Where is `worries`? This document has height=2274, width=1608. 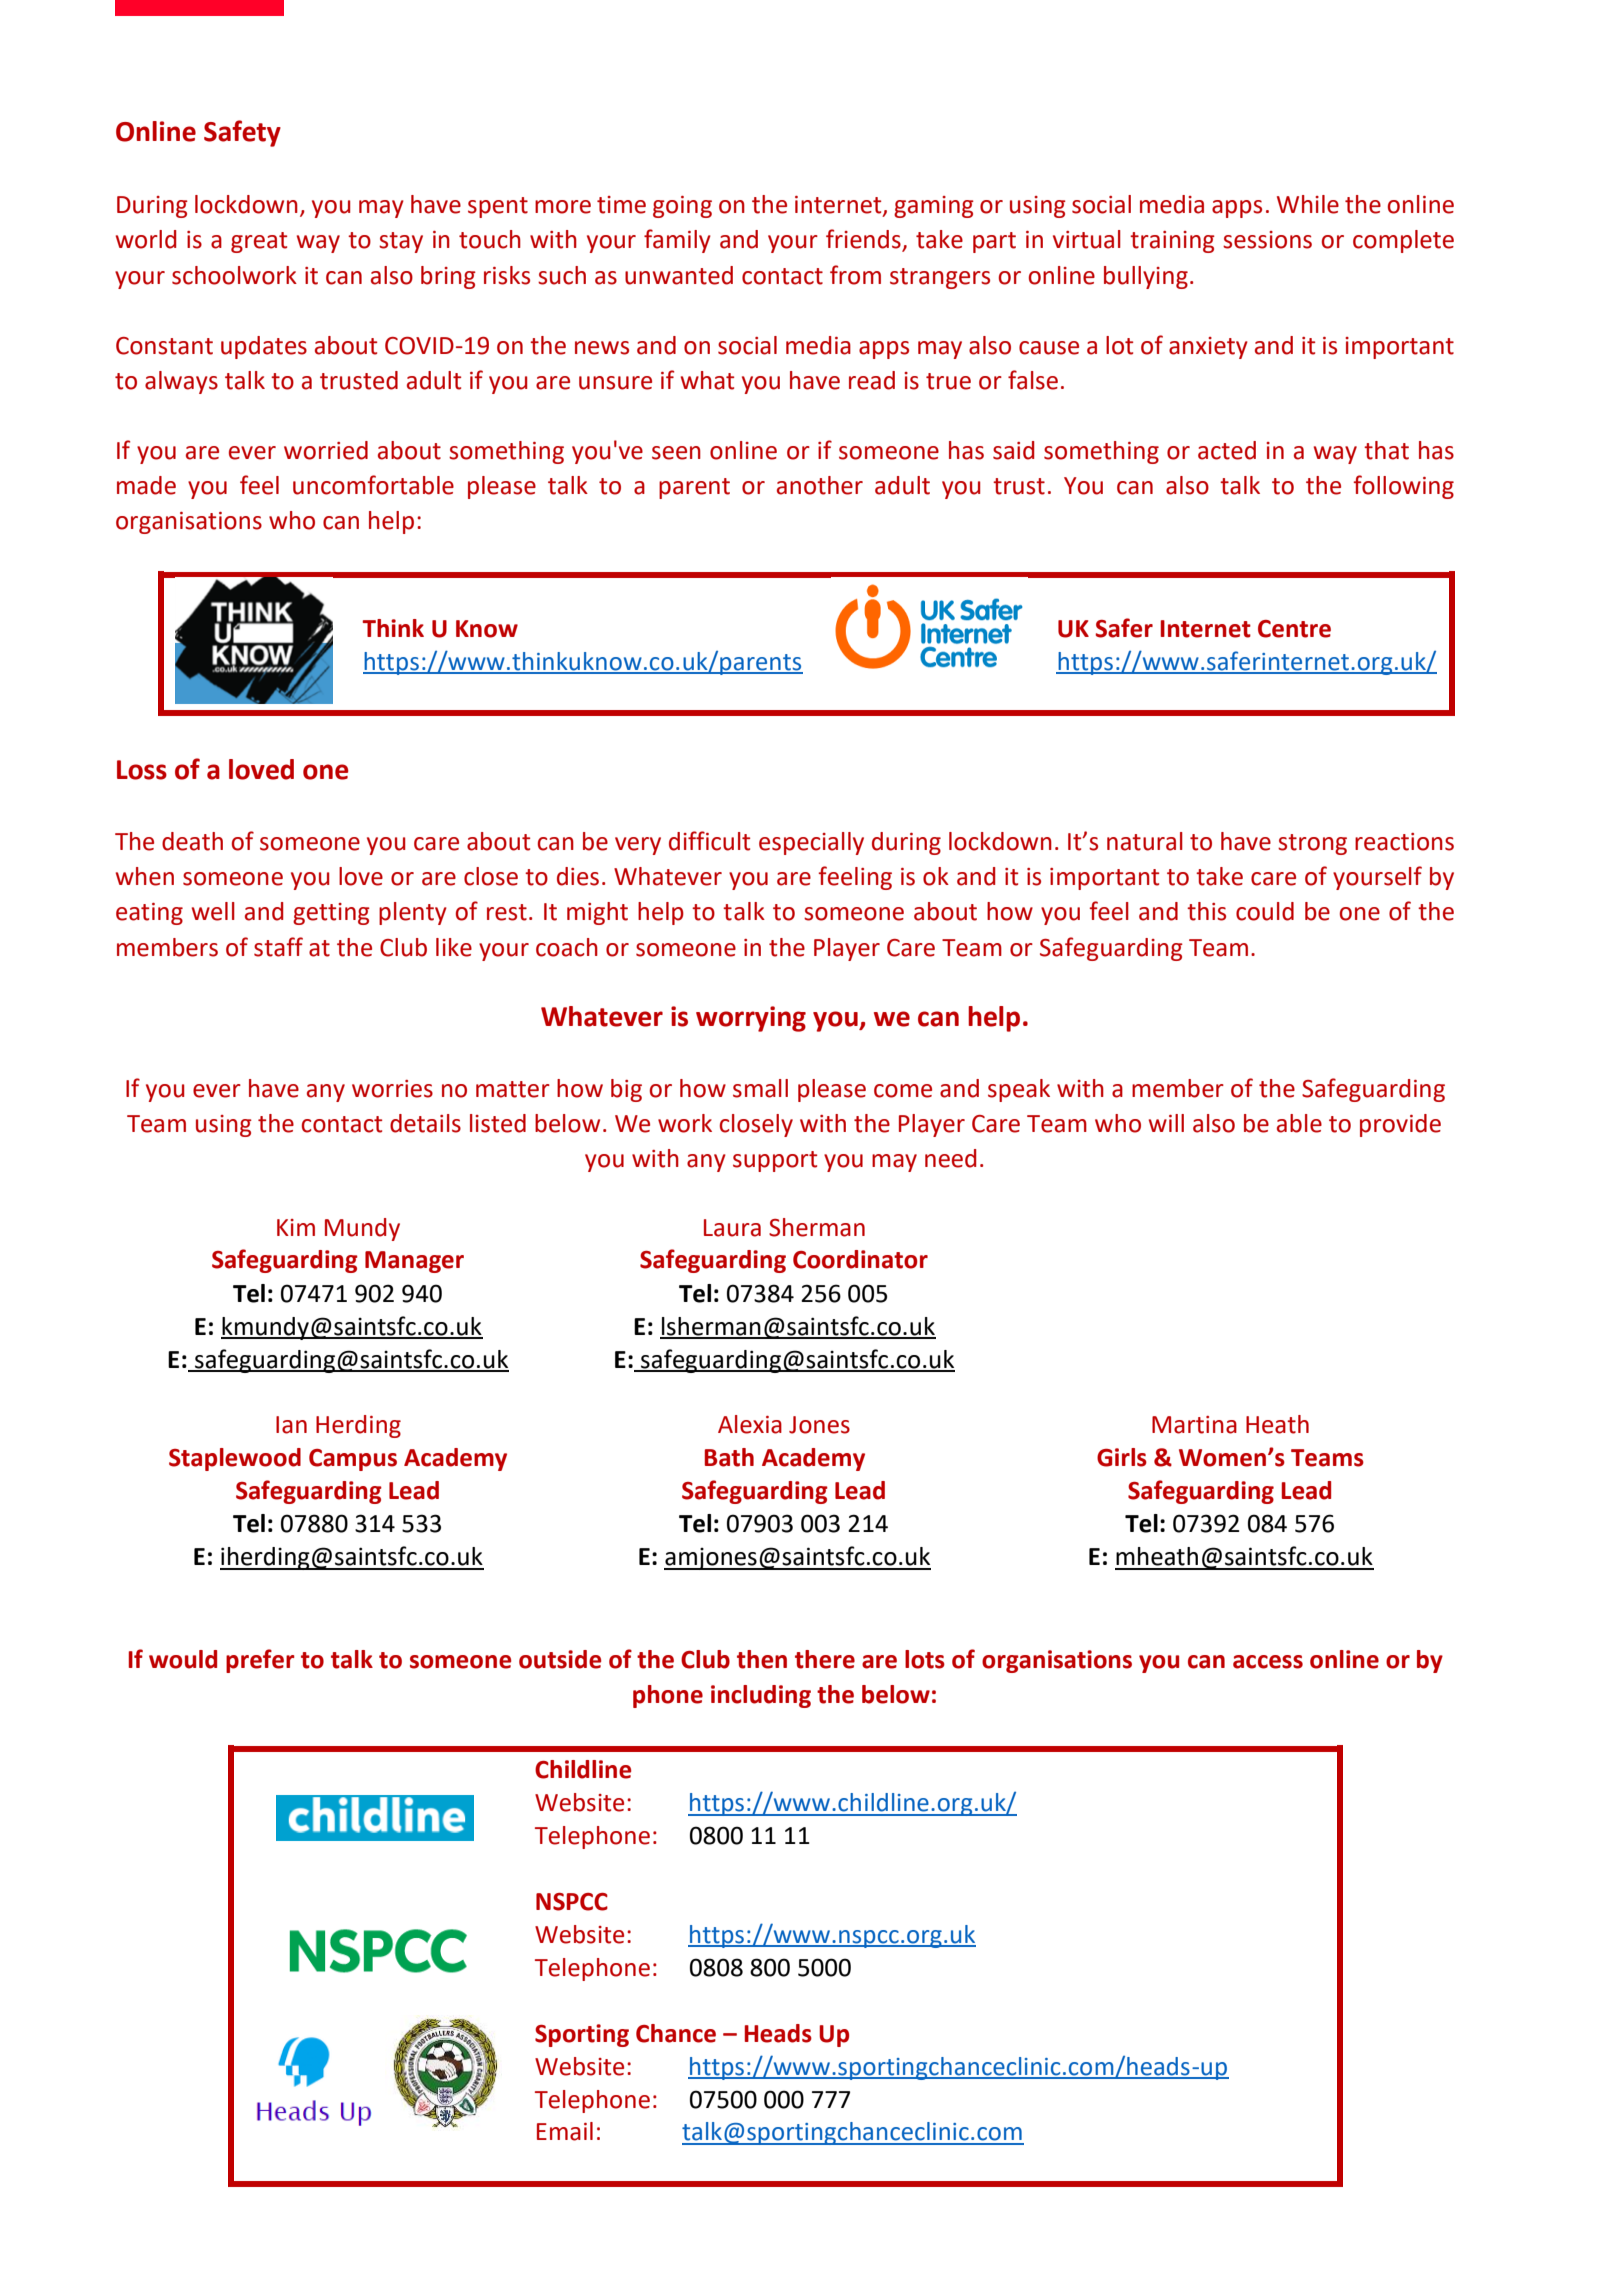 worries is located at coordinates (392, 1089).
